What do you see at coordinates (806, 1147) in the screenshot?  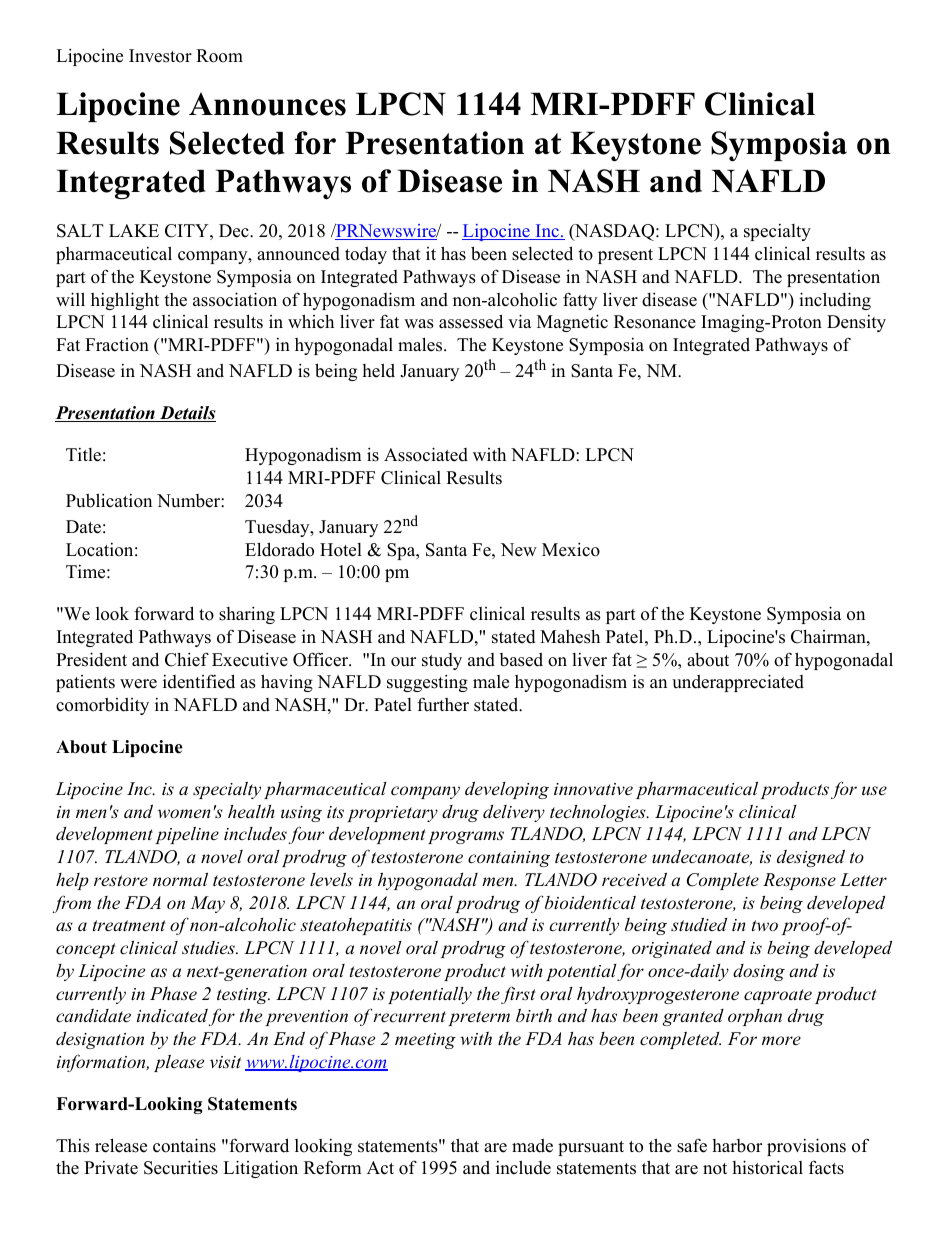 I see `provisions` at bounding box center [806, 1147].
